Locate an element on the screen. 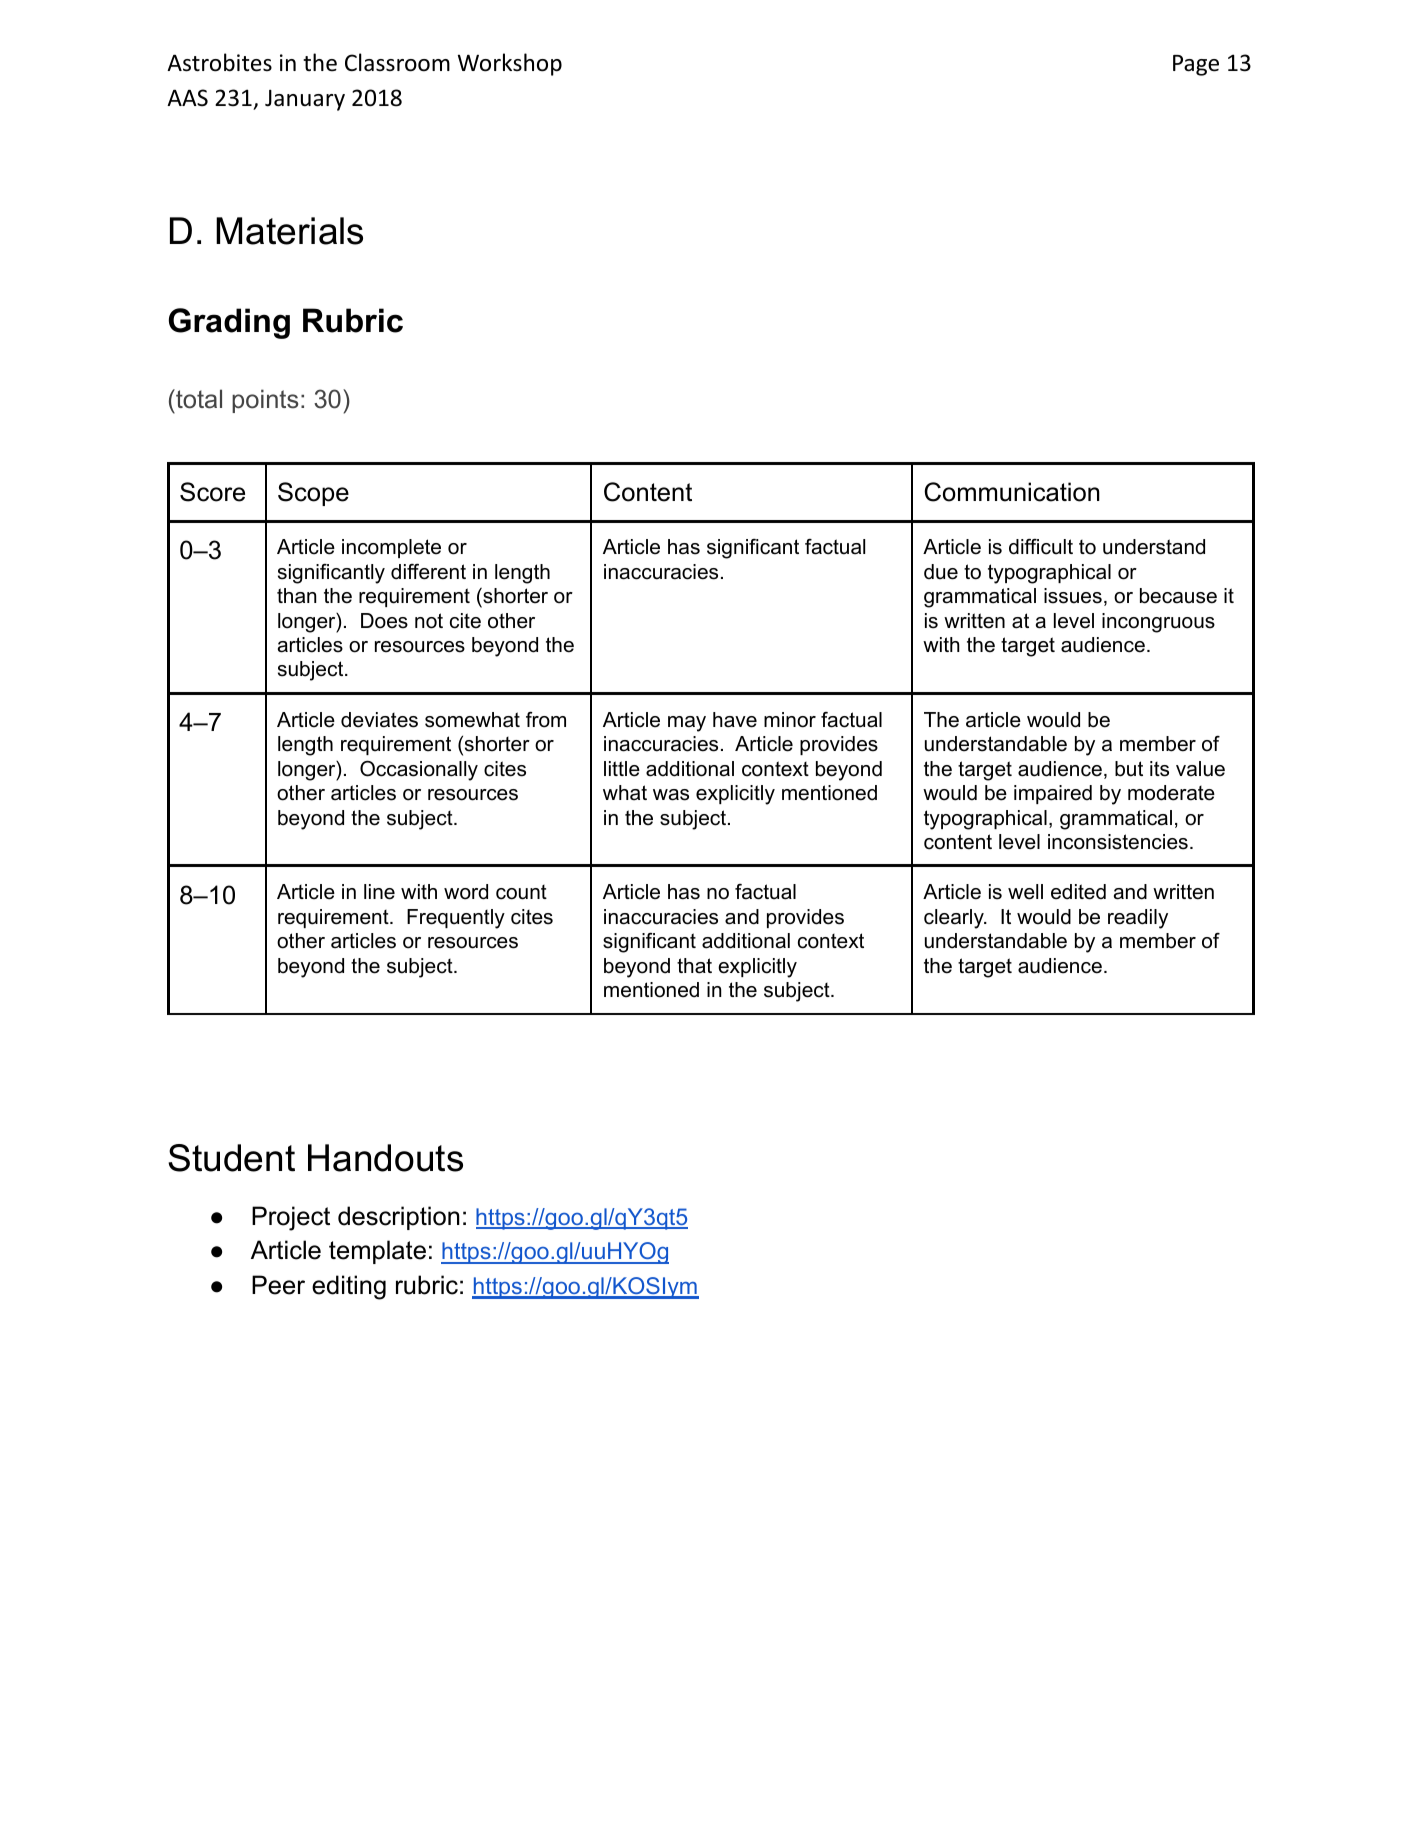  Communication is located at coordinates (1012, 492).
